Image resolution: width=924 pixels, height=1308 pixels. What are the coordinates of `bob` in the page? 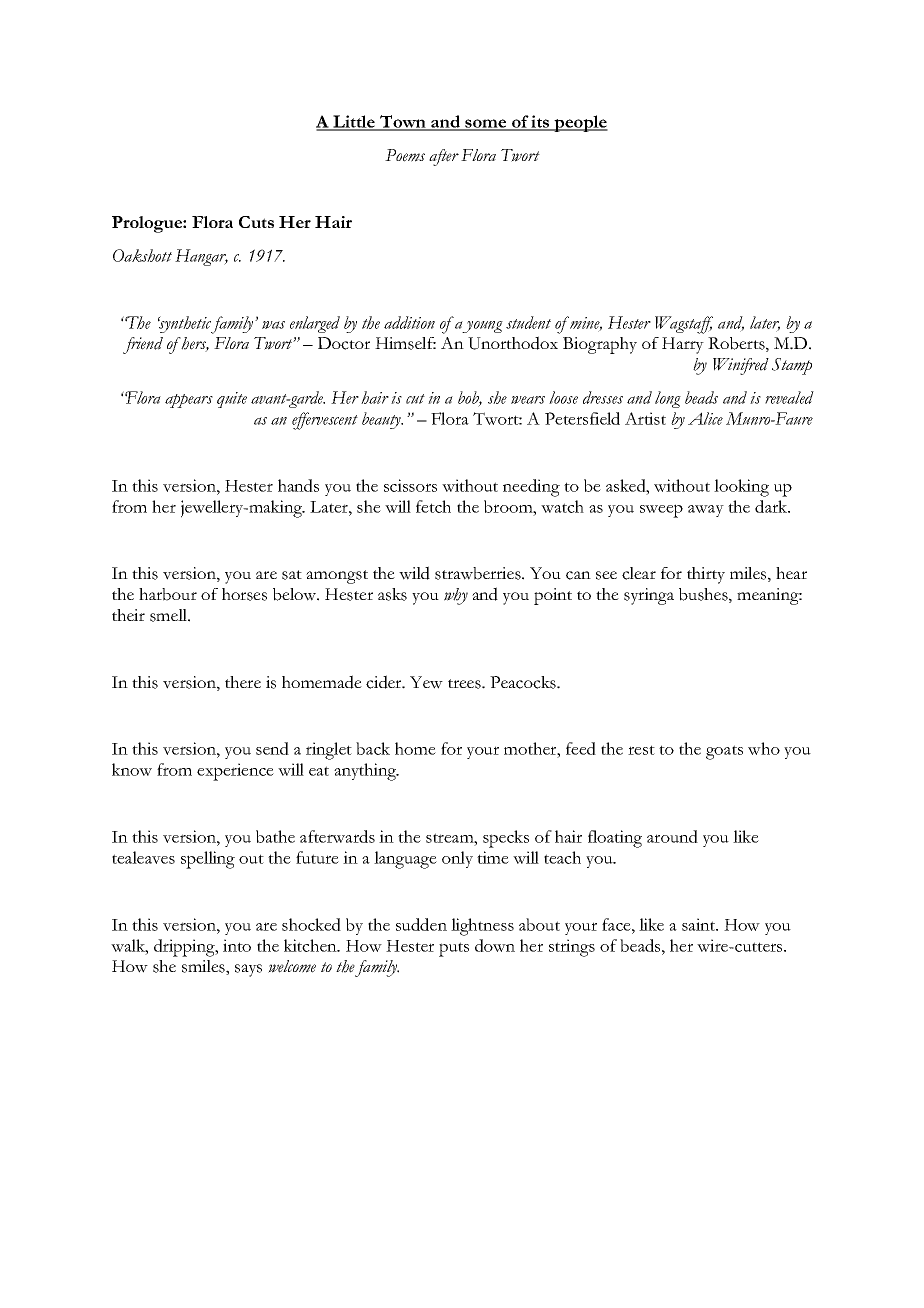 It's located at (470, 399).
